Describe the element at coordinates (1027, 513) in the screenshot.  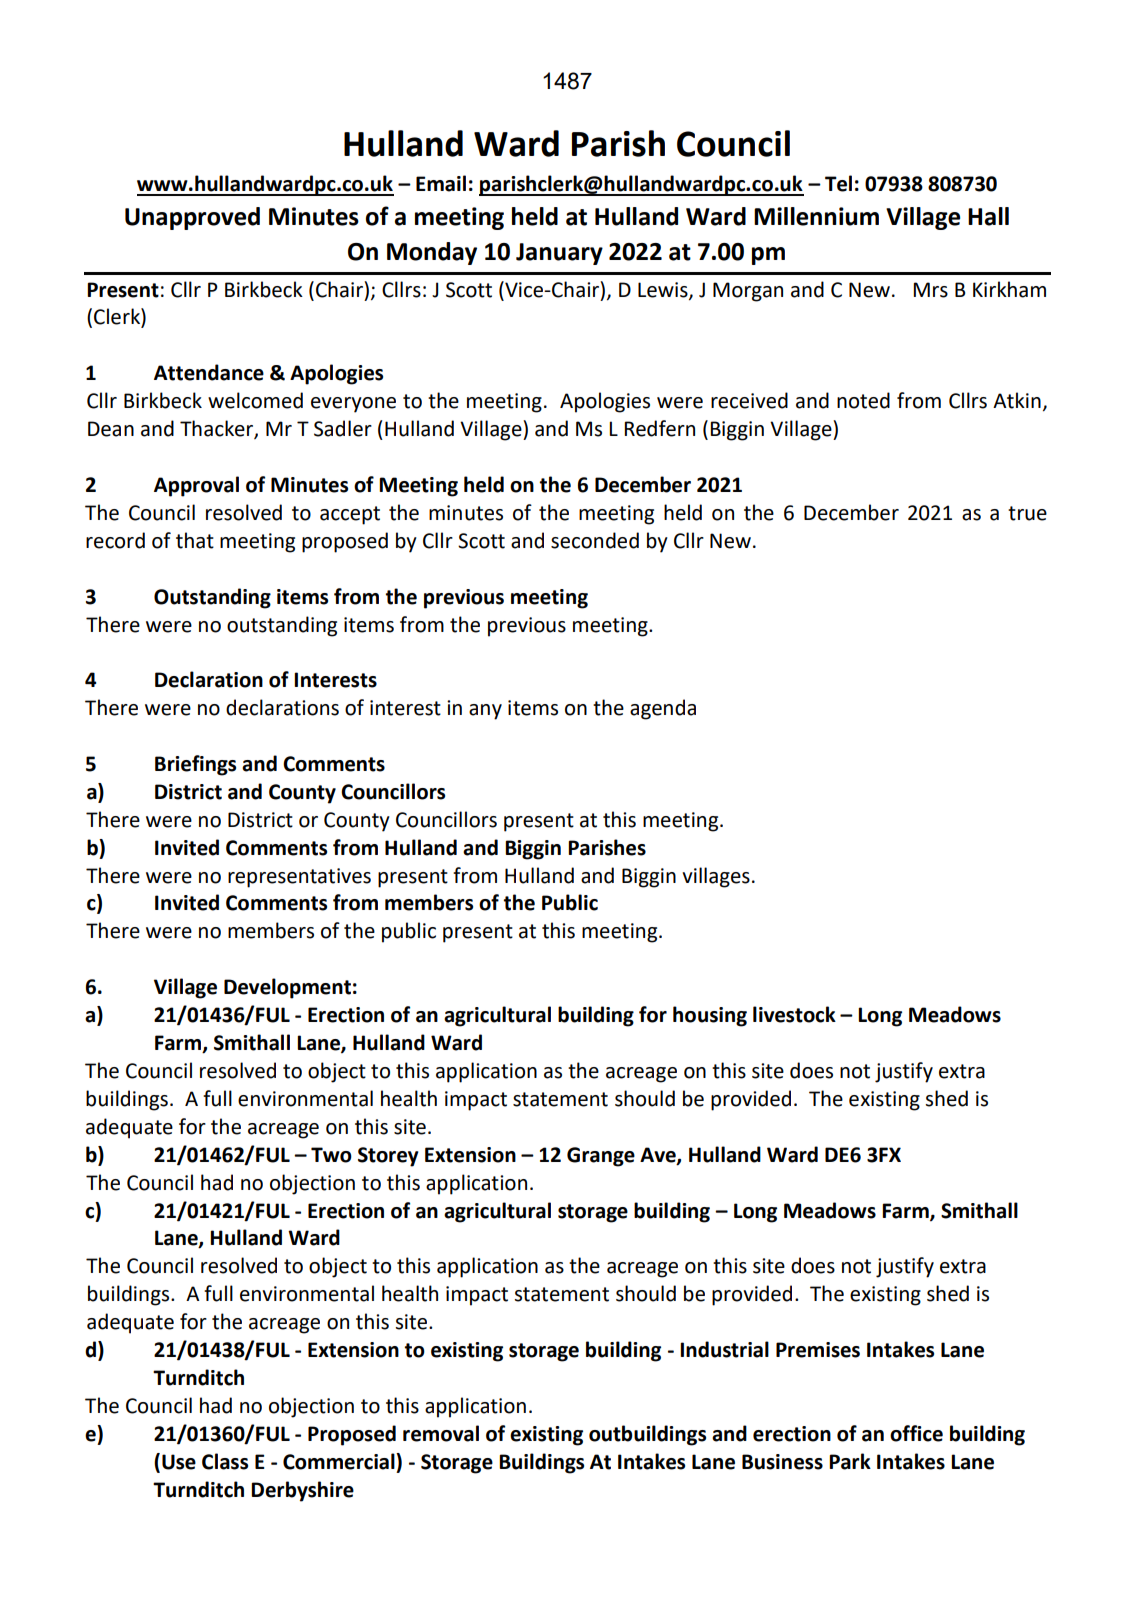
I see `true` at that location.
